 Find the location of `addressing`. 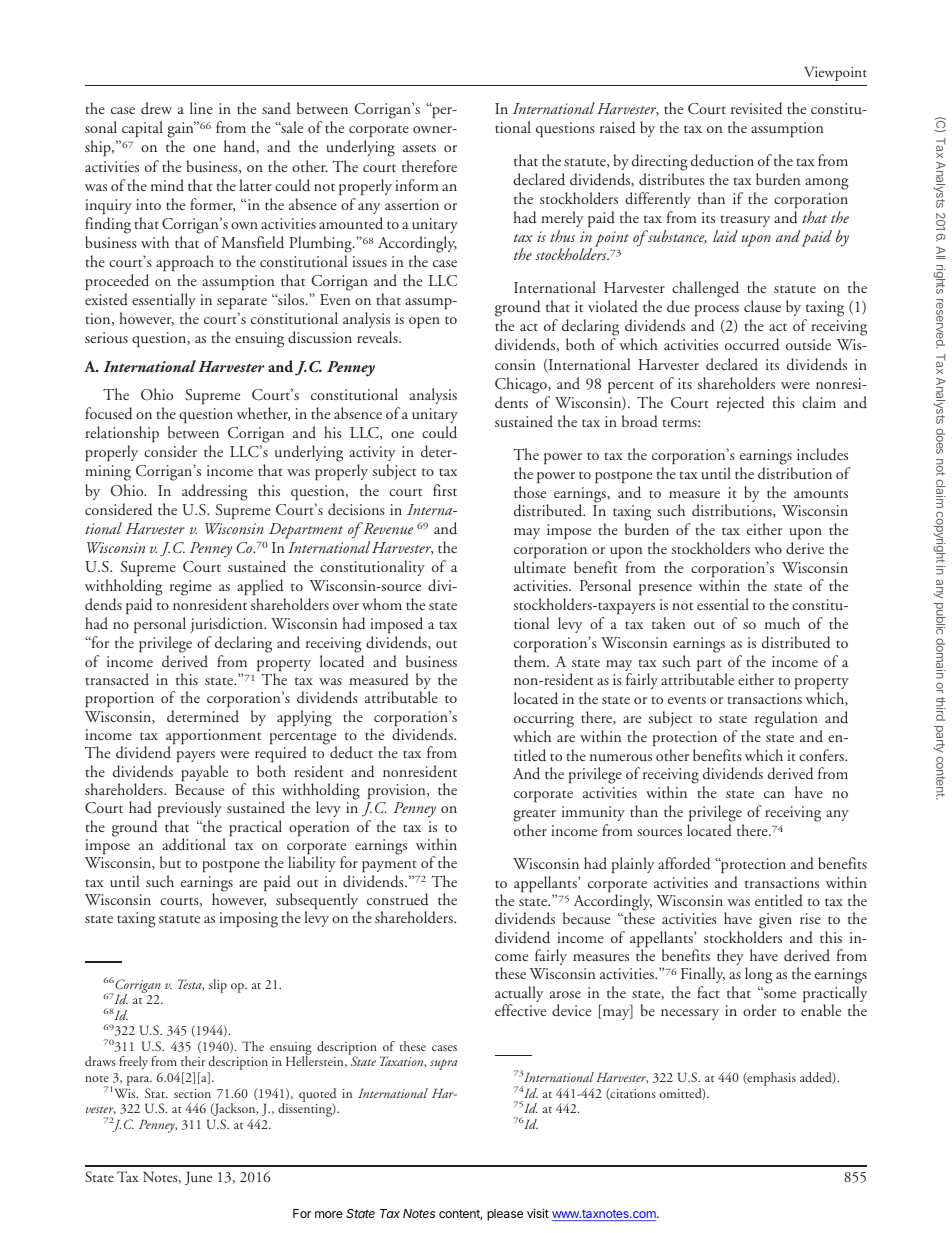

addressing is located at coordinates (215, 492).
